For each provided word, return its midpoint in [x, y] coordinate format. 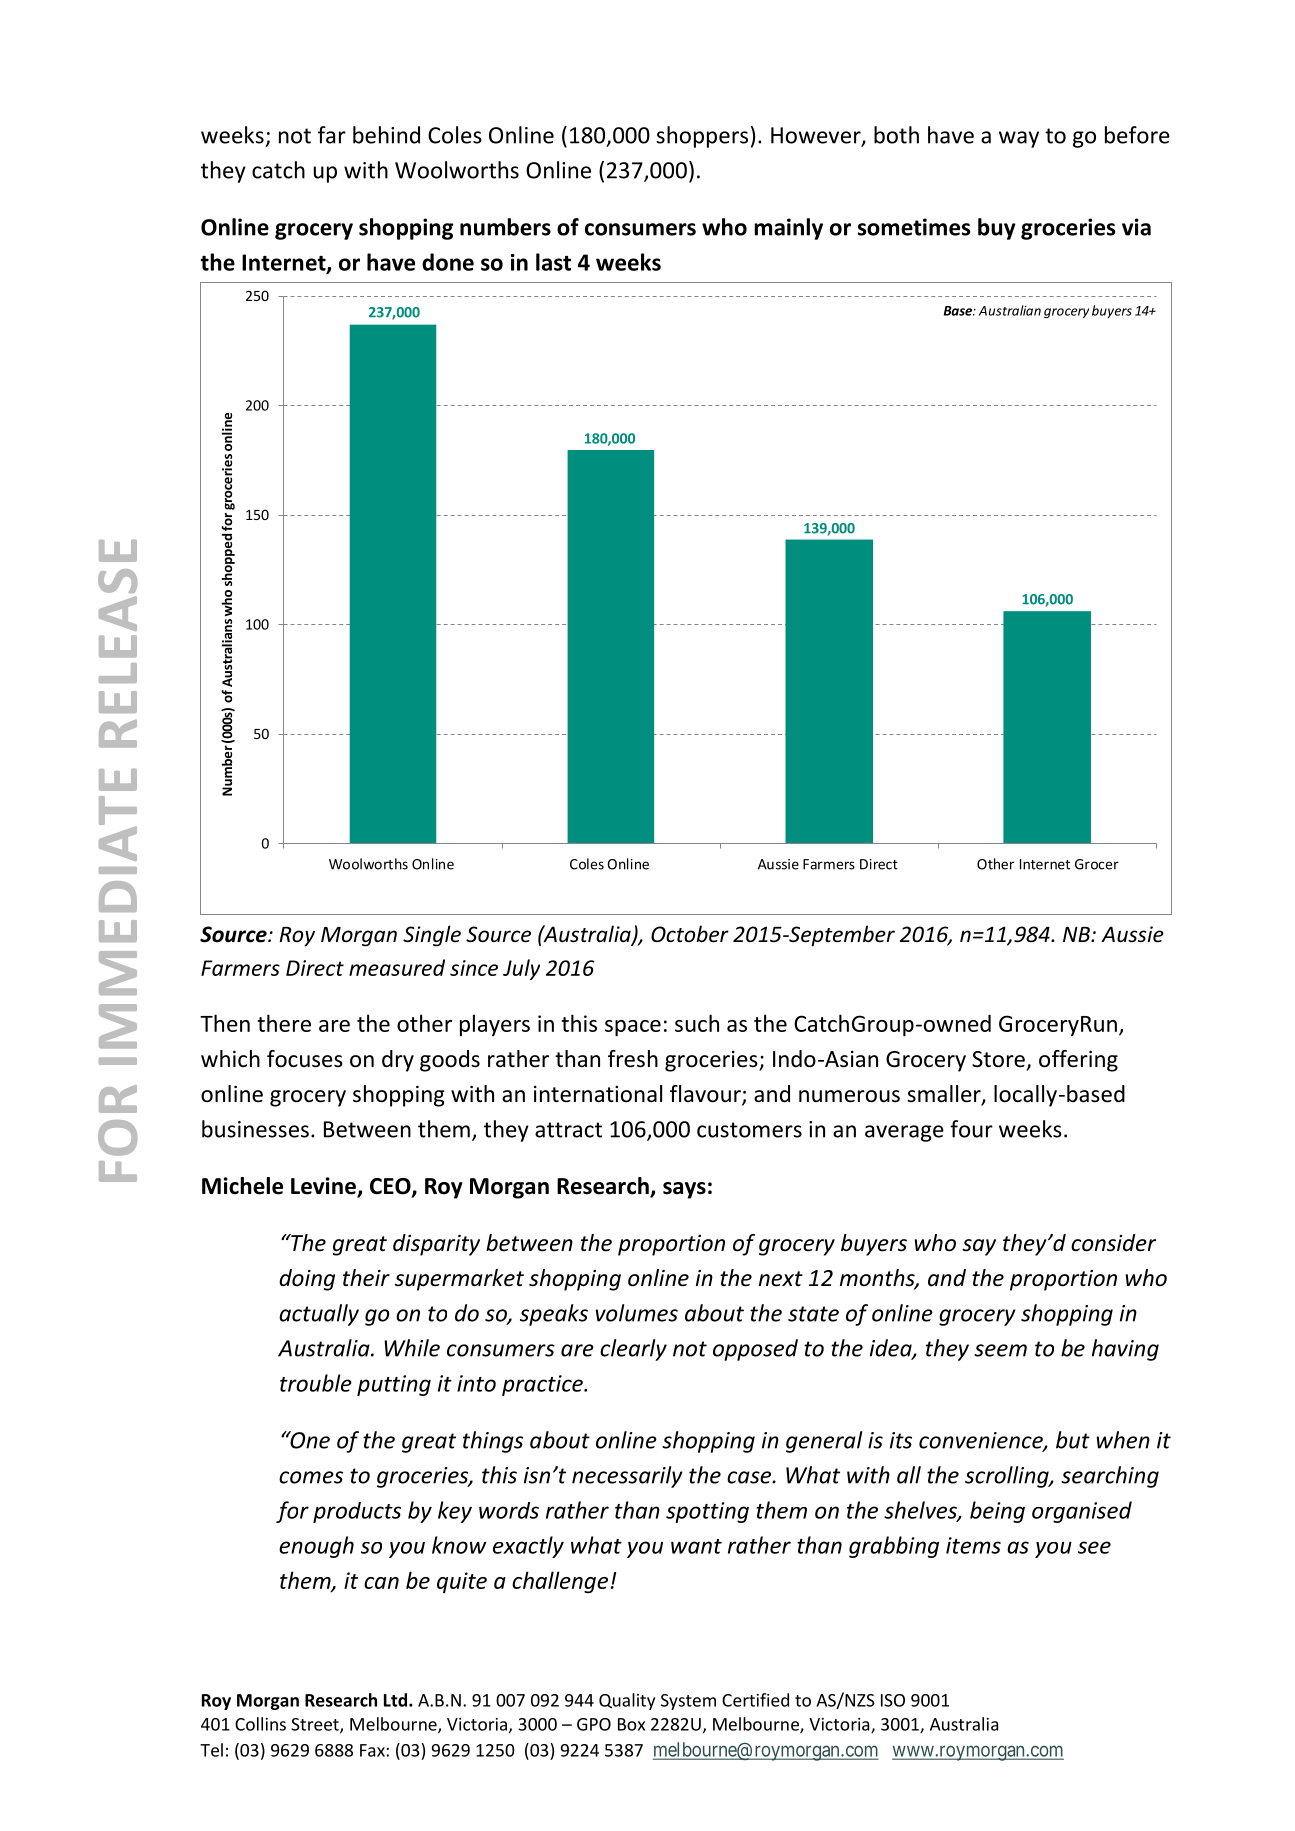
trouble [316, 1383]
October [690, 934]
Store [998, 1059]
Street [316, 1725]
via [1136, 227]
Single [432, 936]
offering [1078, 1061]
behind [386, 135]
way [1019, 139]
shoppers [702, 137]
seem [1000, 1350]
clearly [633, 1350]
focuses [305, 1059]
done [448, 262]
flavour [706, 1095]
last [553, 262]
